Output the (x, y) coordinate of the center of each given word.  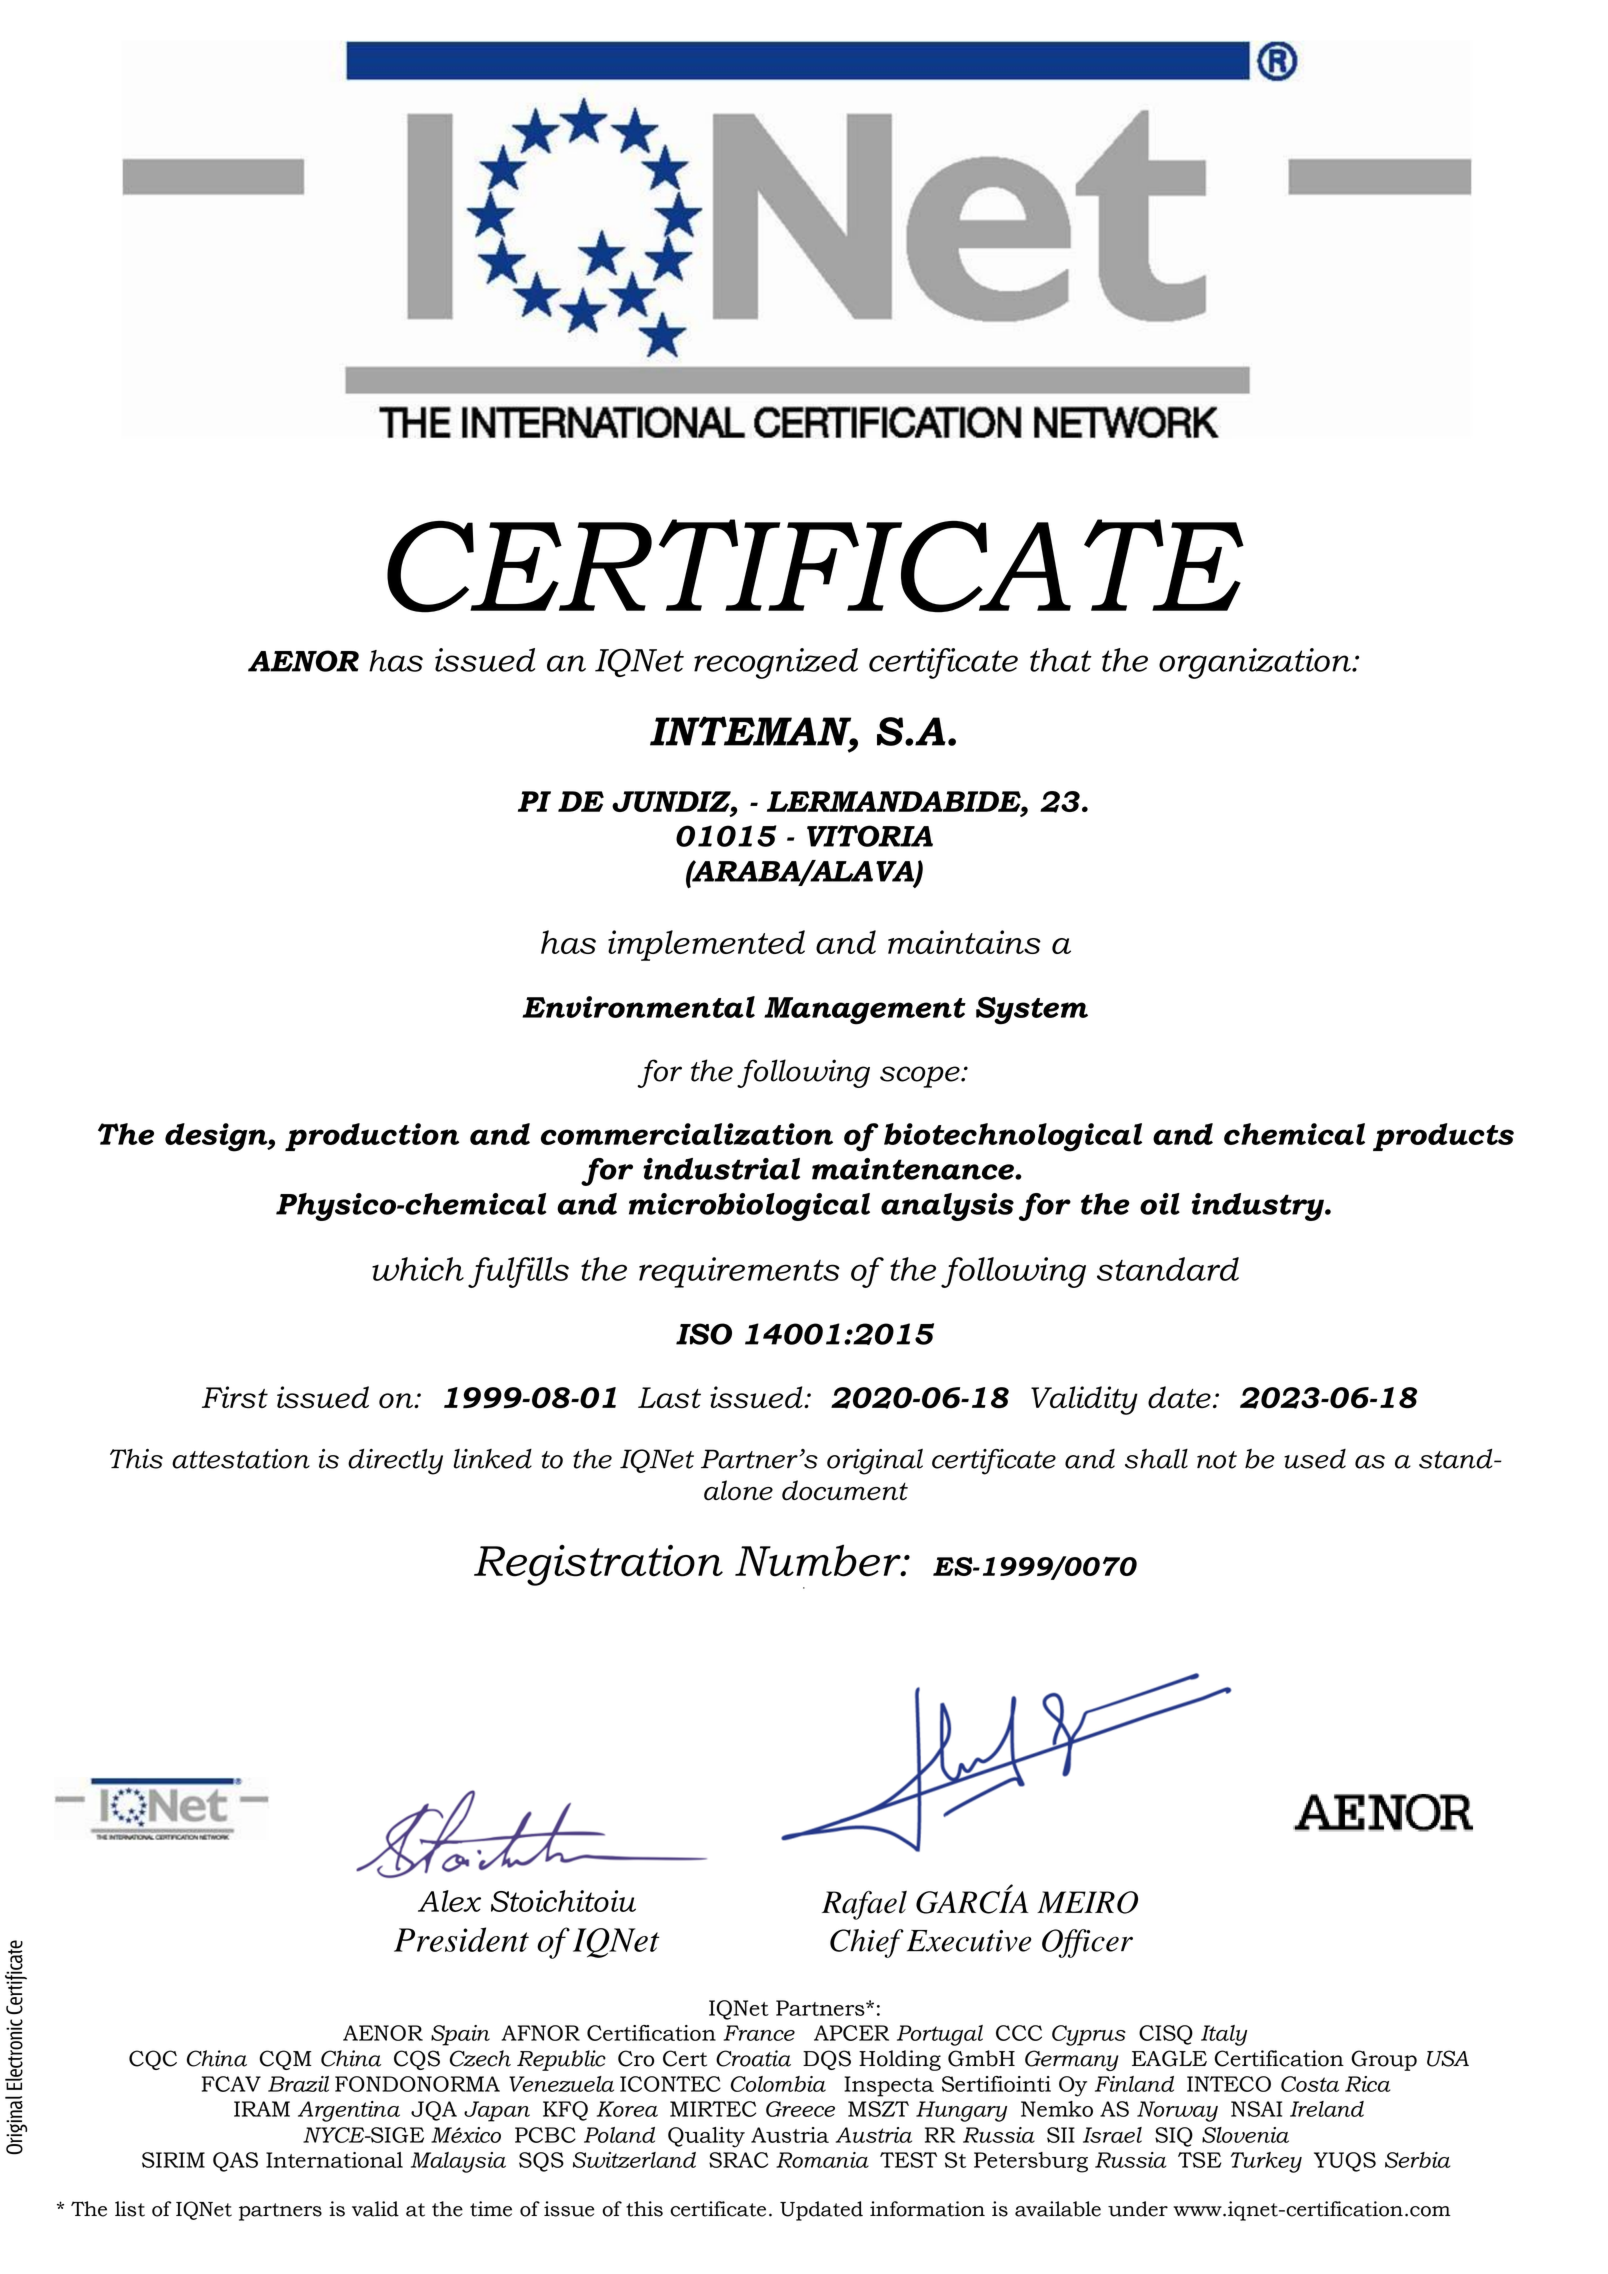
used (1315, 1459)
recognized (776, 663)
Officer (1087, 1943)
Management (865, 1011)
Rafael (864, 1905)
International (334, 2160)
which (418, 1269)
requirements (739, 1272)
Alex (449, 1901)
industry (1259, 1207)
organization (1256, 663)
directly (395, 1462)
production (372, 1137)
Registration (598, 1565)
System (1032, 1011)
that (1061, 660)
